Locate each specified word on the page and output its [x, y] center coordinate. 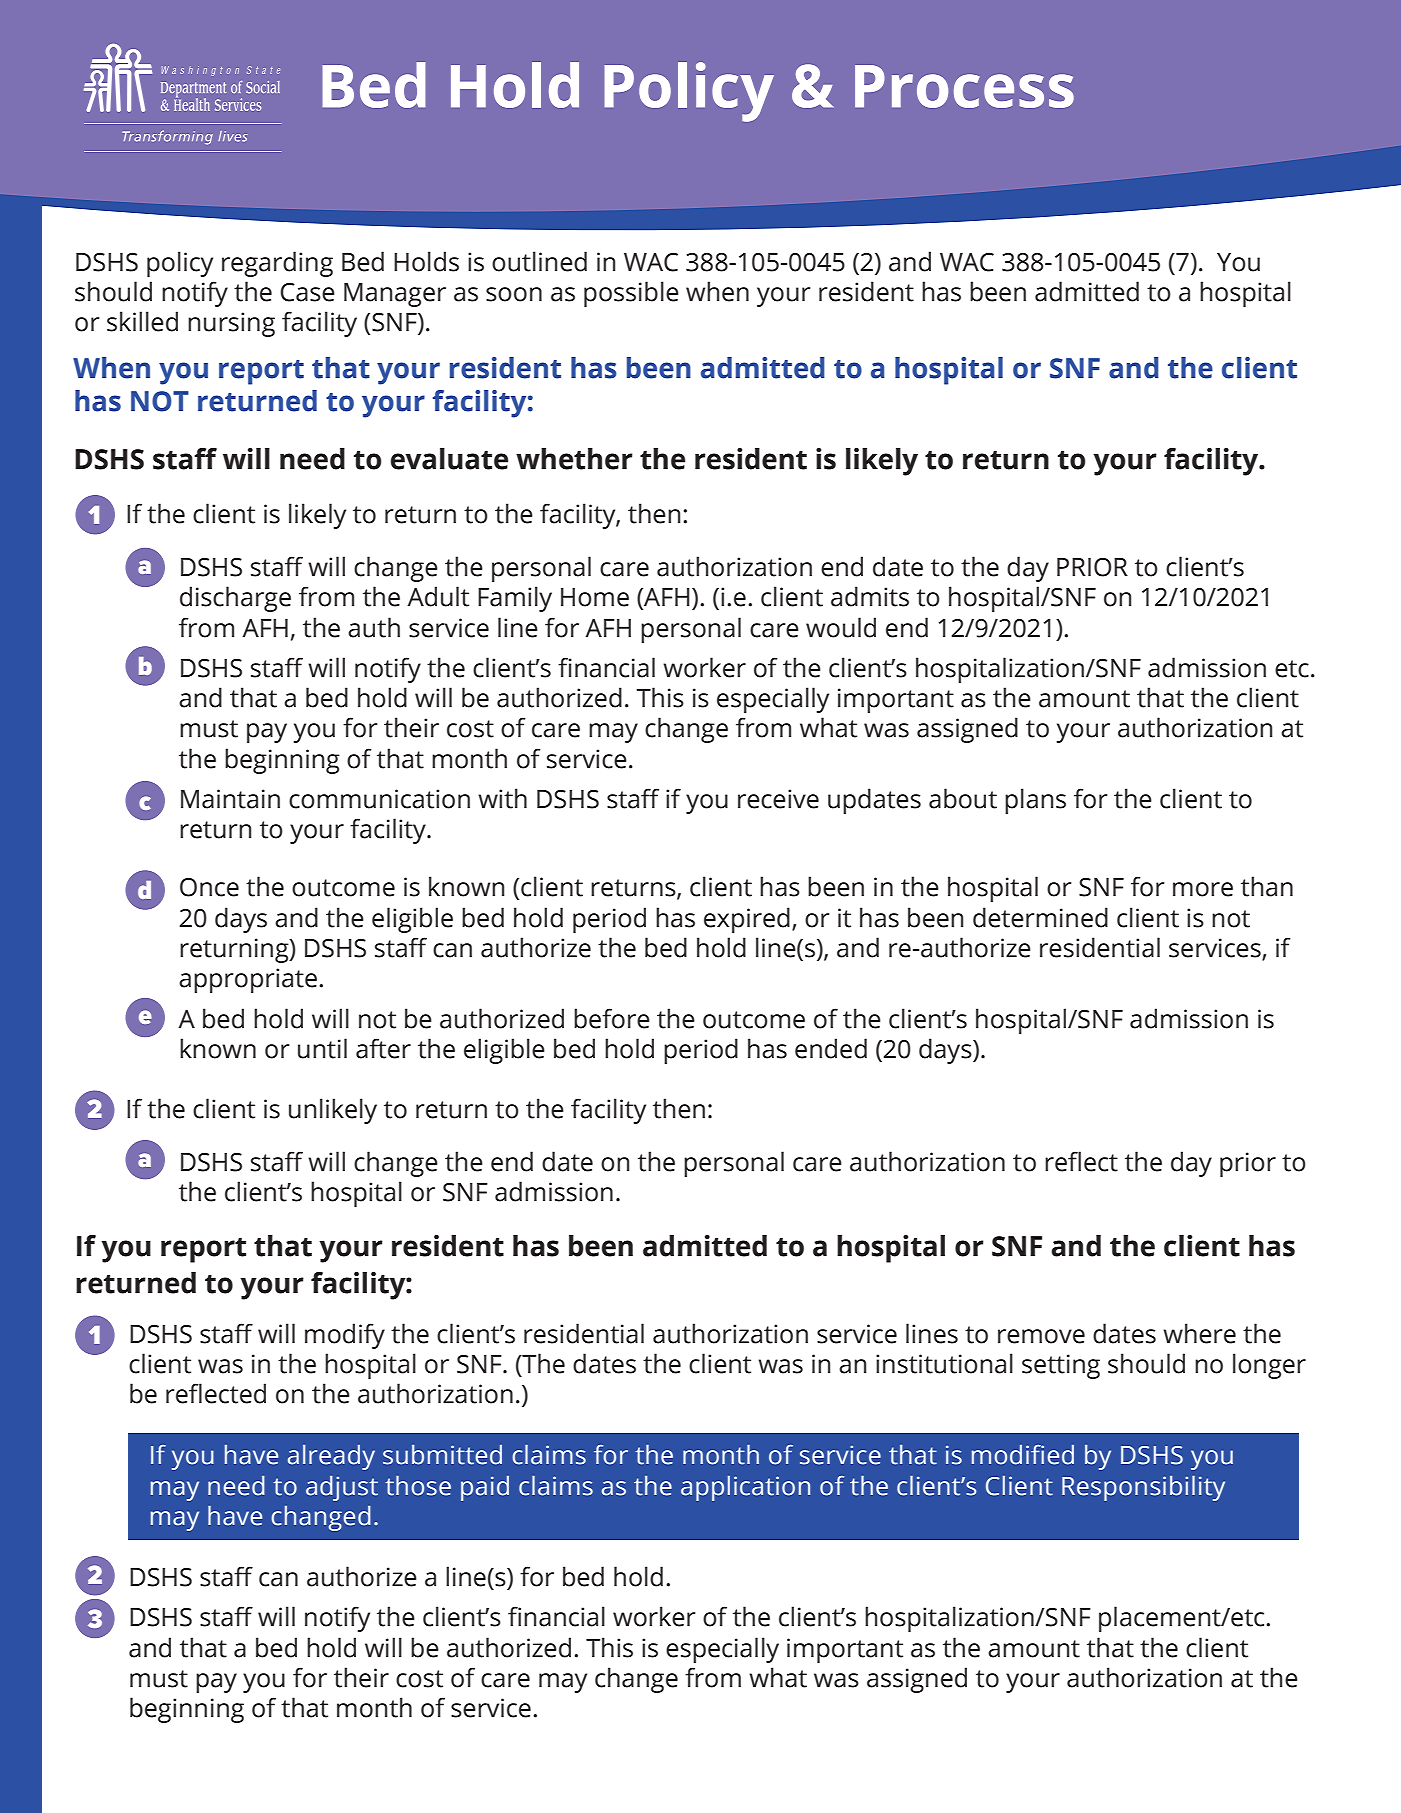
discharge [235, 599]
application [745, 1488]
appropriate [248, 980]
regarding [277, 264]
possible [631, 294]
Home [595, 597]
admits [870, 596]
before [612, 1018]
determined [1040, 917]
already [331, 1457]
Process [964, 86]
